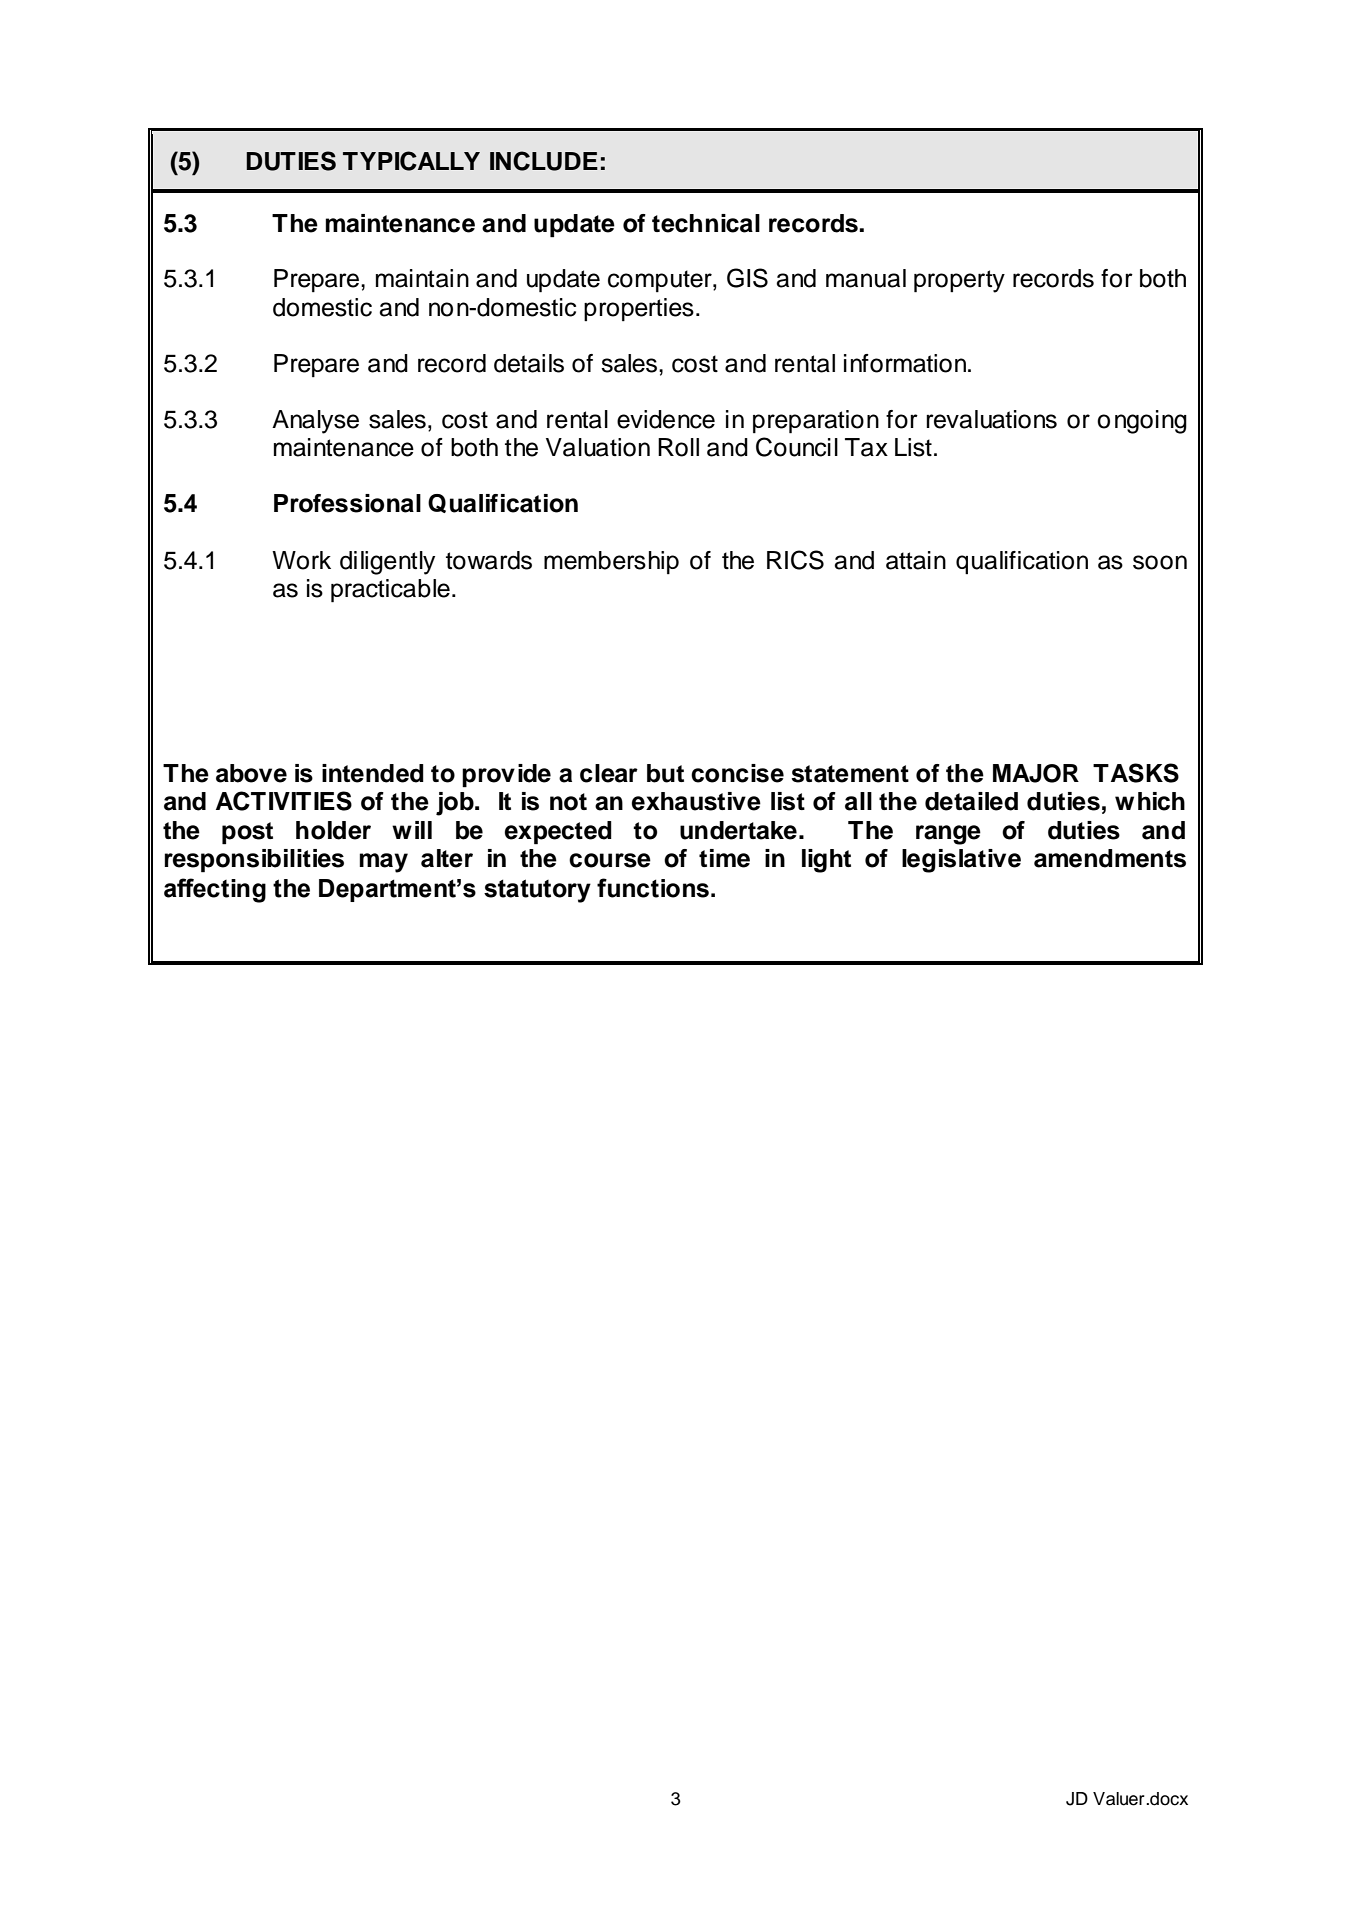 This screenshot has height=1909, width=1351. Describe the element at coordinates (1036, 773) in the screenshot. I see `MAJOR` at that location.
